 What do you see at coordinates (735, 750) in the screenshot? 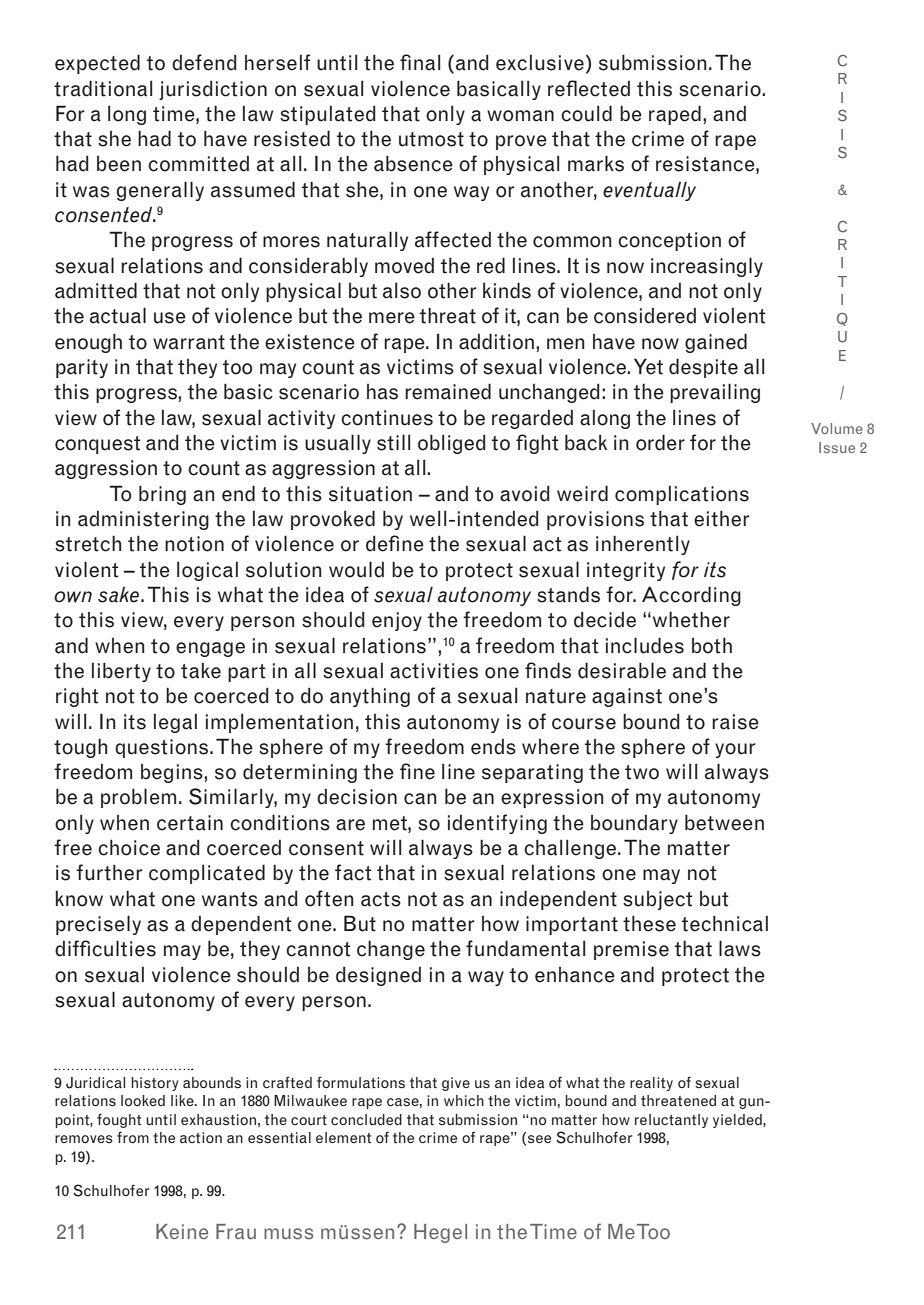
I see `your` at bounding box center [735, 750].
